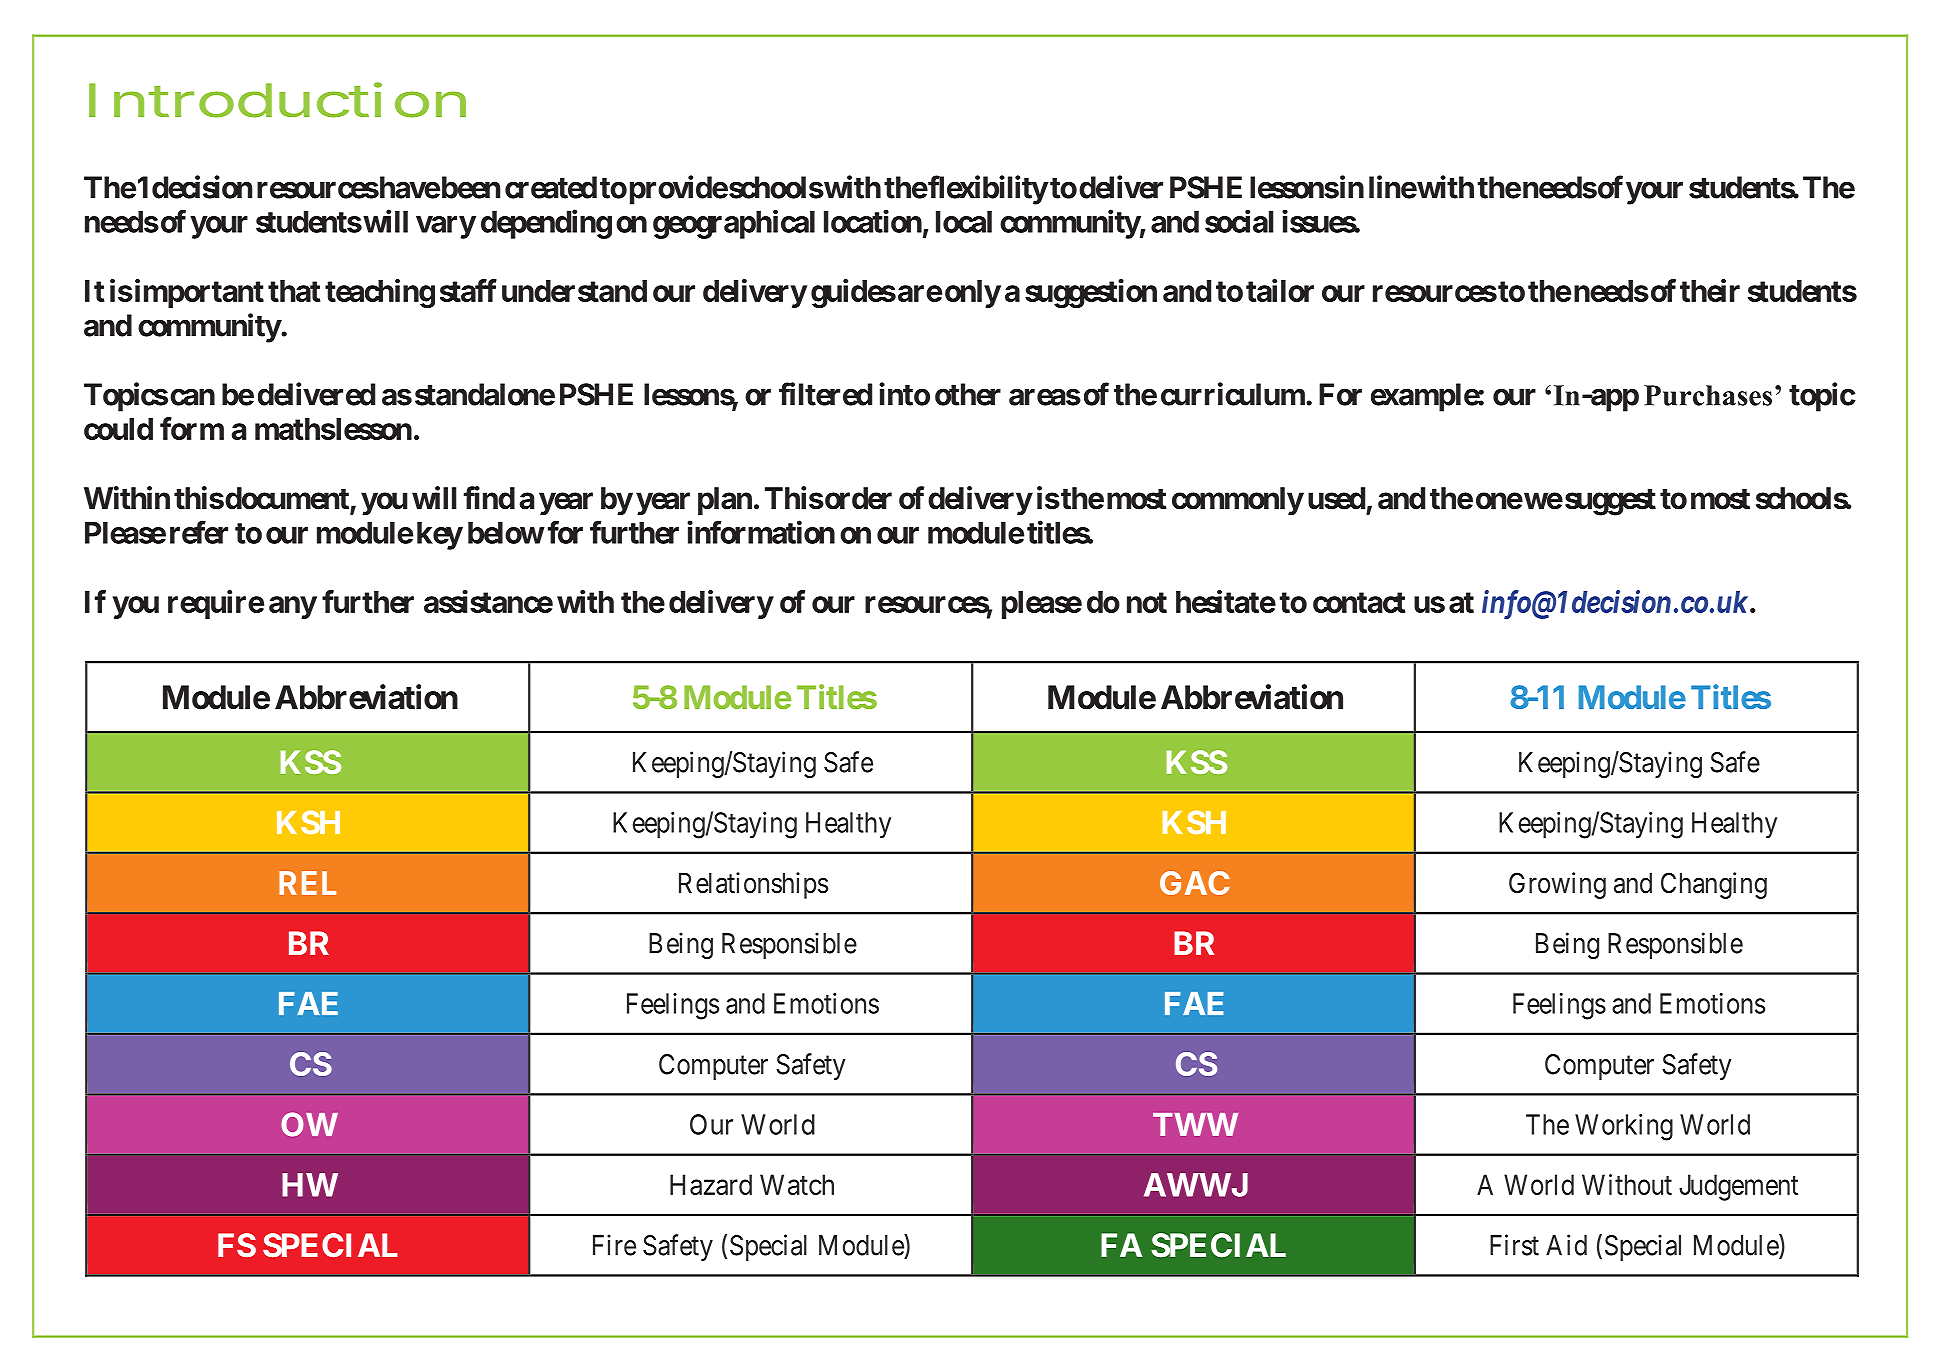 The image size is (1940, 1372). What do you see at coordinates (1239, 221) in the screenshot?
I see `social` at bounding box center [1239, 221].
